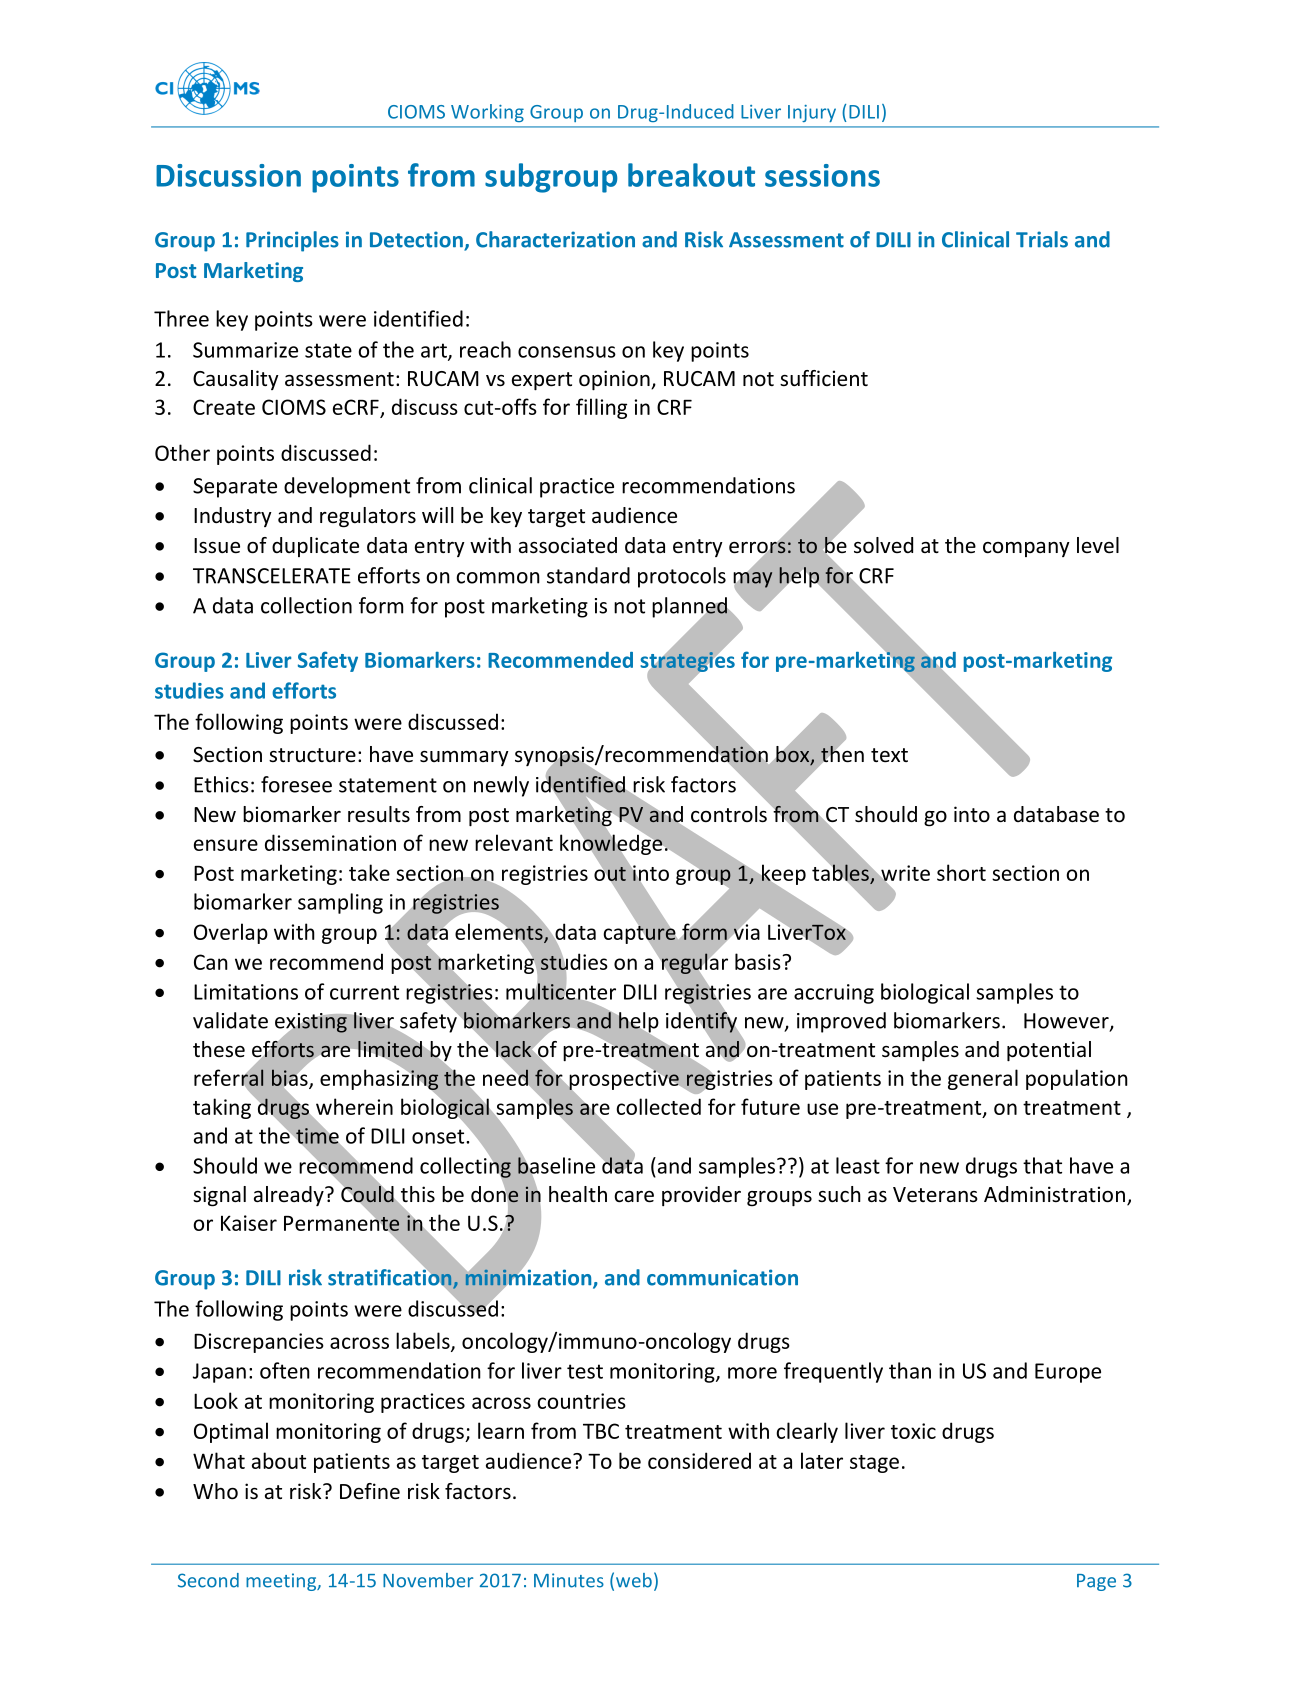  Describe the element at coordinates (330, 842) in the page. I see `dissemination` at that location.
